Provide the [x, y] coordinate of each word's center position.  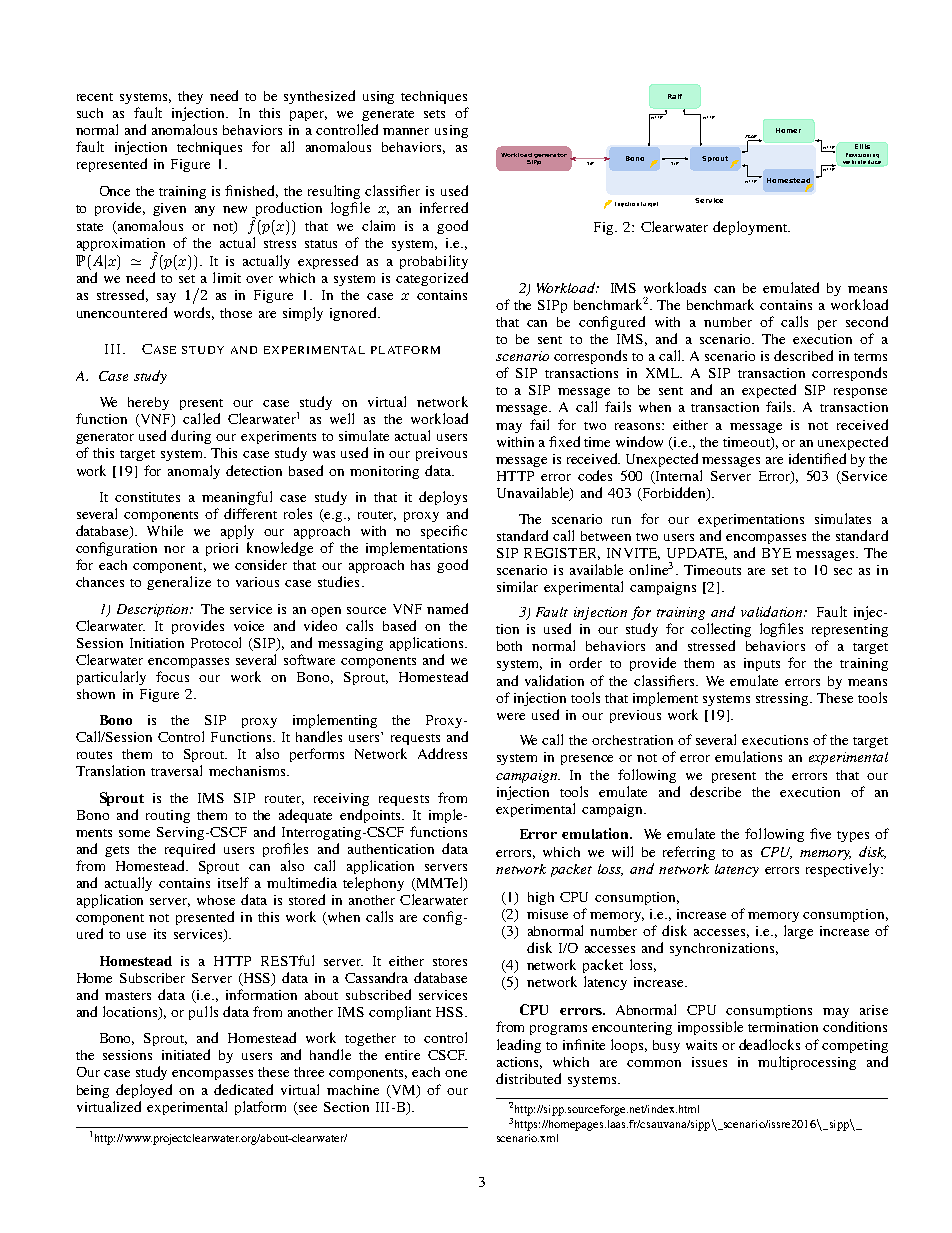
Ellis [862, 146]
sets [434, 114]
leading [519, 1046]
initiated [186, 1054]
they [190, 97]
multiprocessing [807, 1063]
